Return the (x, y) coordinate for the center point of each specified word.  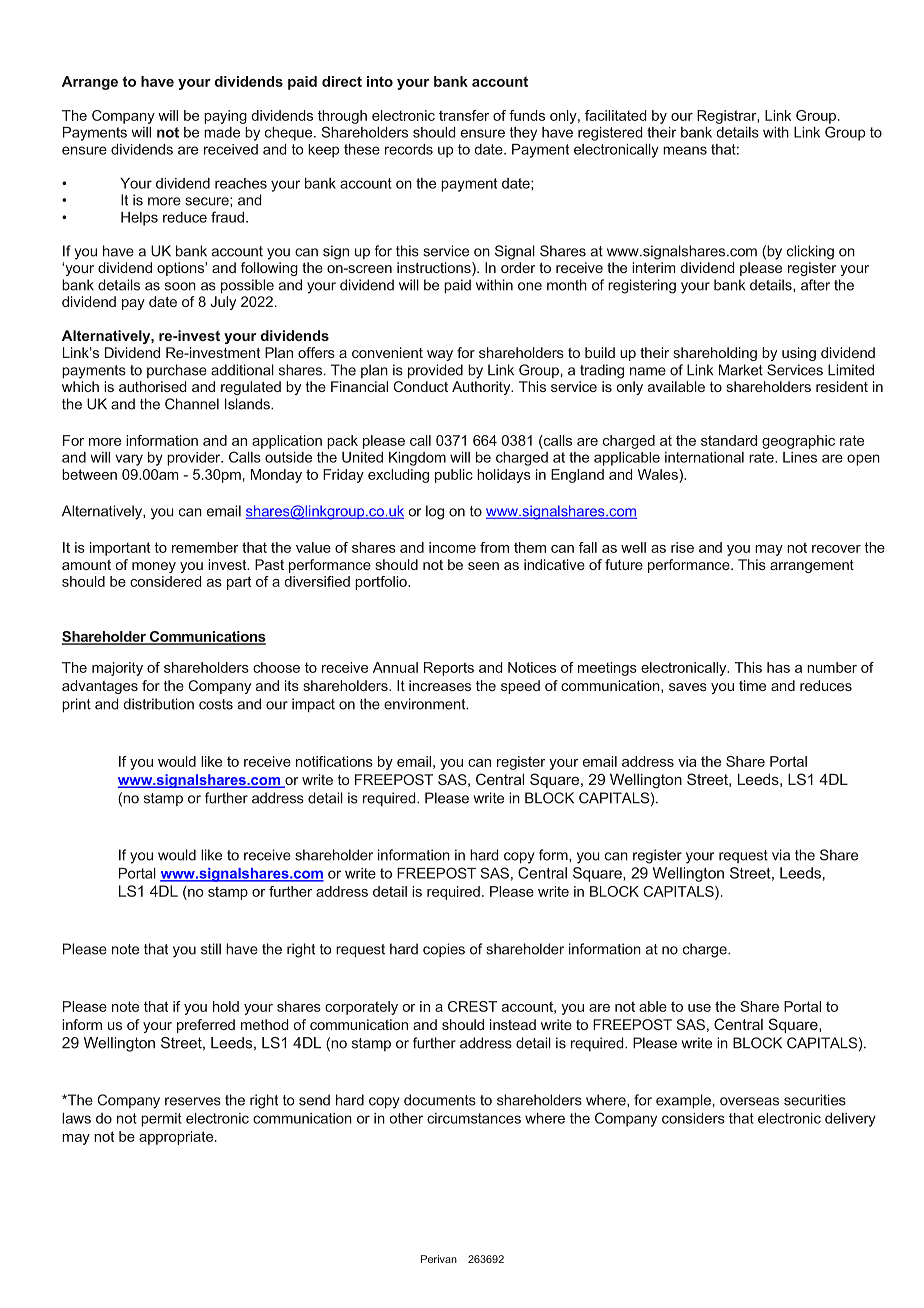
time (752, 685)
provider (195, 459)
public (454, 476)
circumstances (474, 1118)
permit (161, 1120)
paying (225, 117)
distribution (159, 704)
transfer (464, 115)
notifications (334, 761)
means (685, 150)
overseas (749, 1101)
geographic (798, 442)
